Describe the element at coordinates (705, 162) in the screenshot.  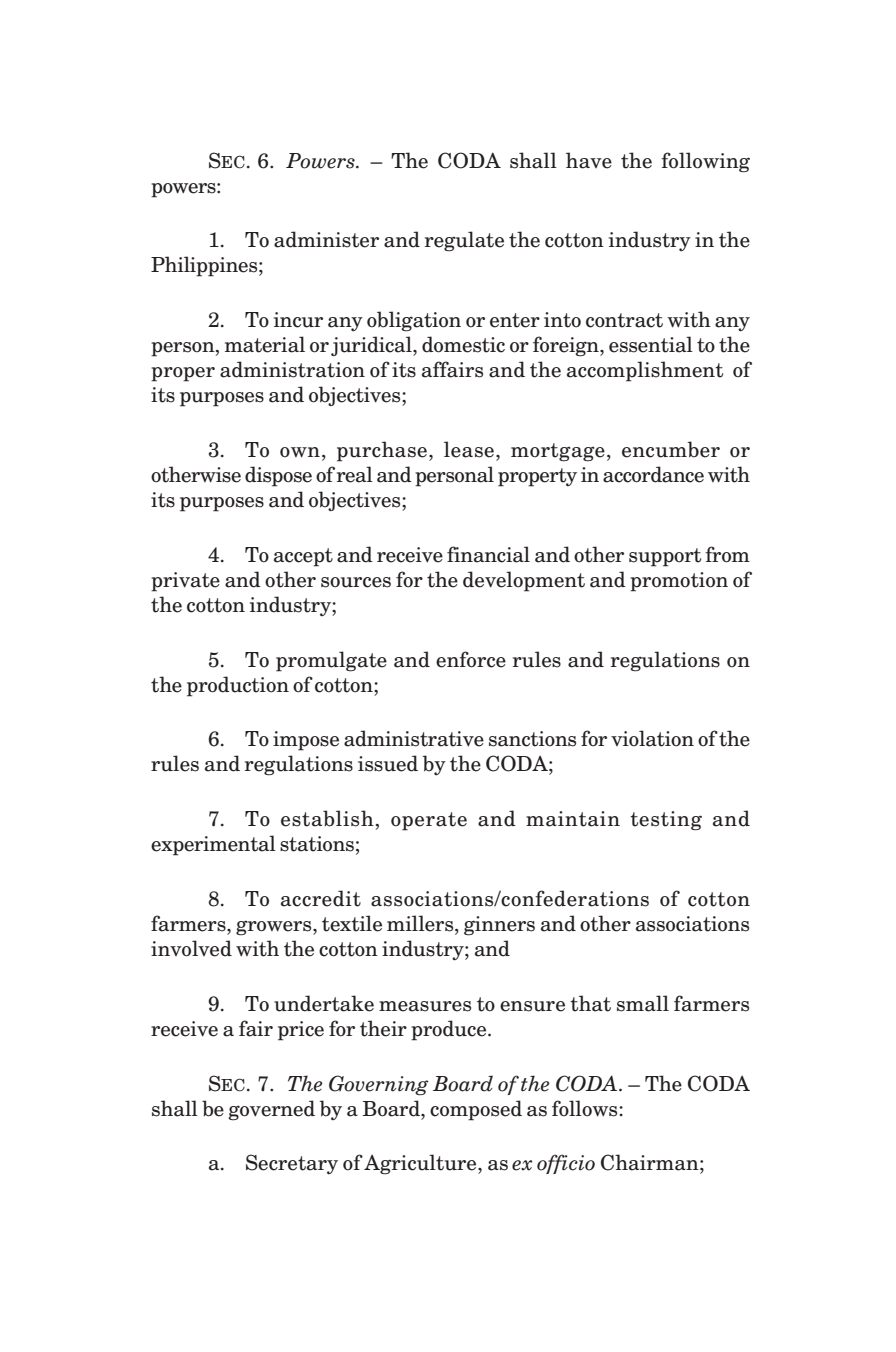
I see `following` at that location.
